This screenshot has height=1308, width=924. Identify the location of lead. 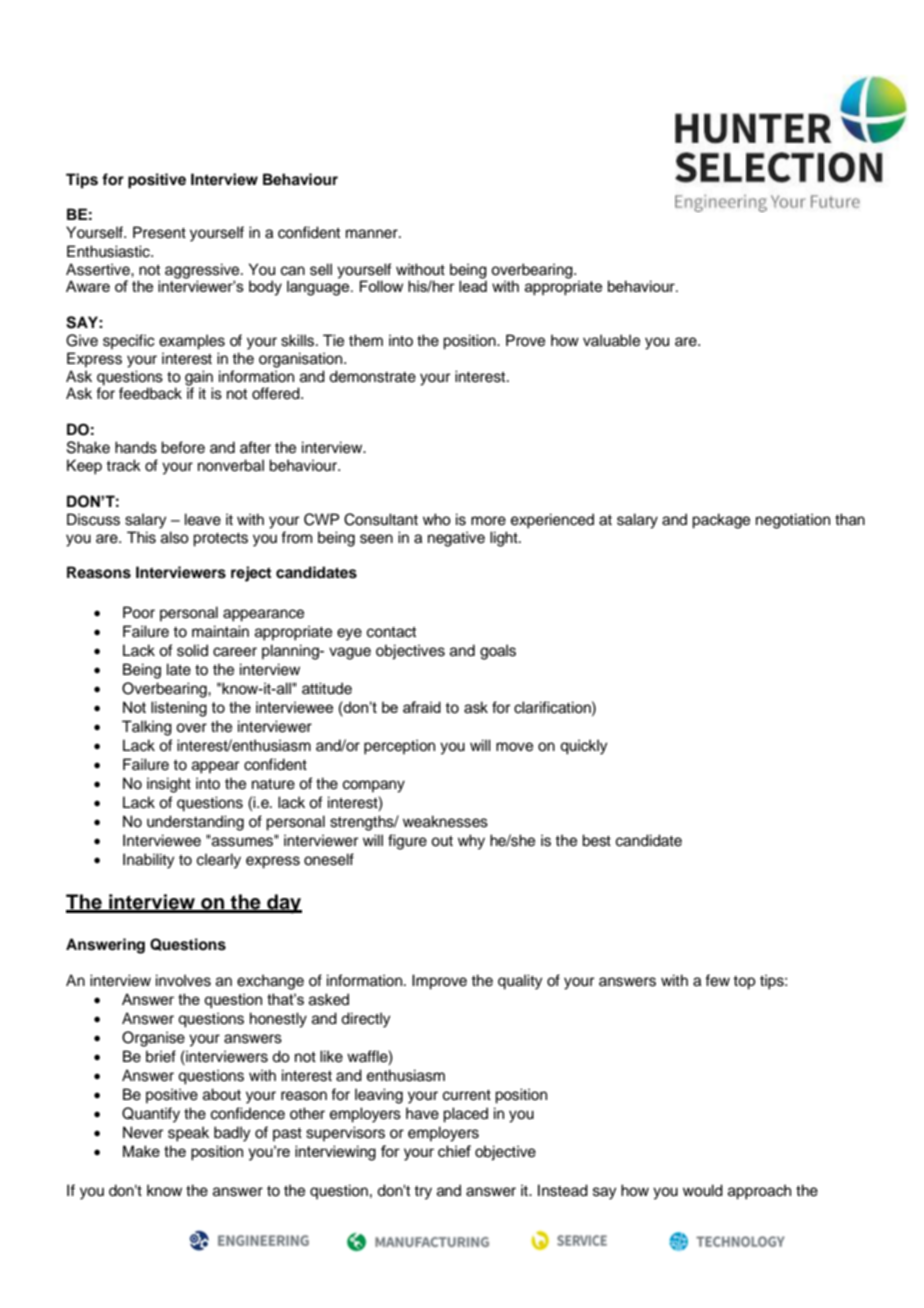
(473, 286).
